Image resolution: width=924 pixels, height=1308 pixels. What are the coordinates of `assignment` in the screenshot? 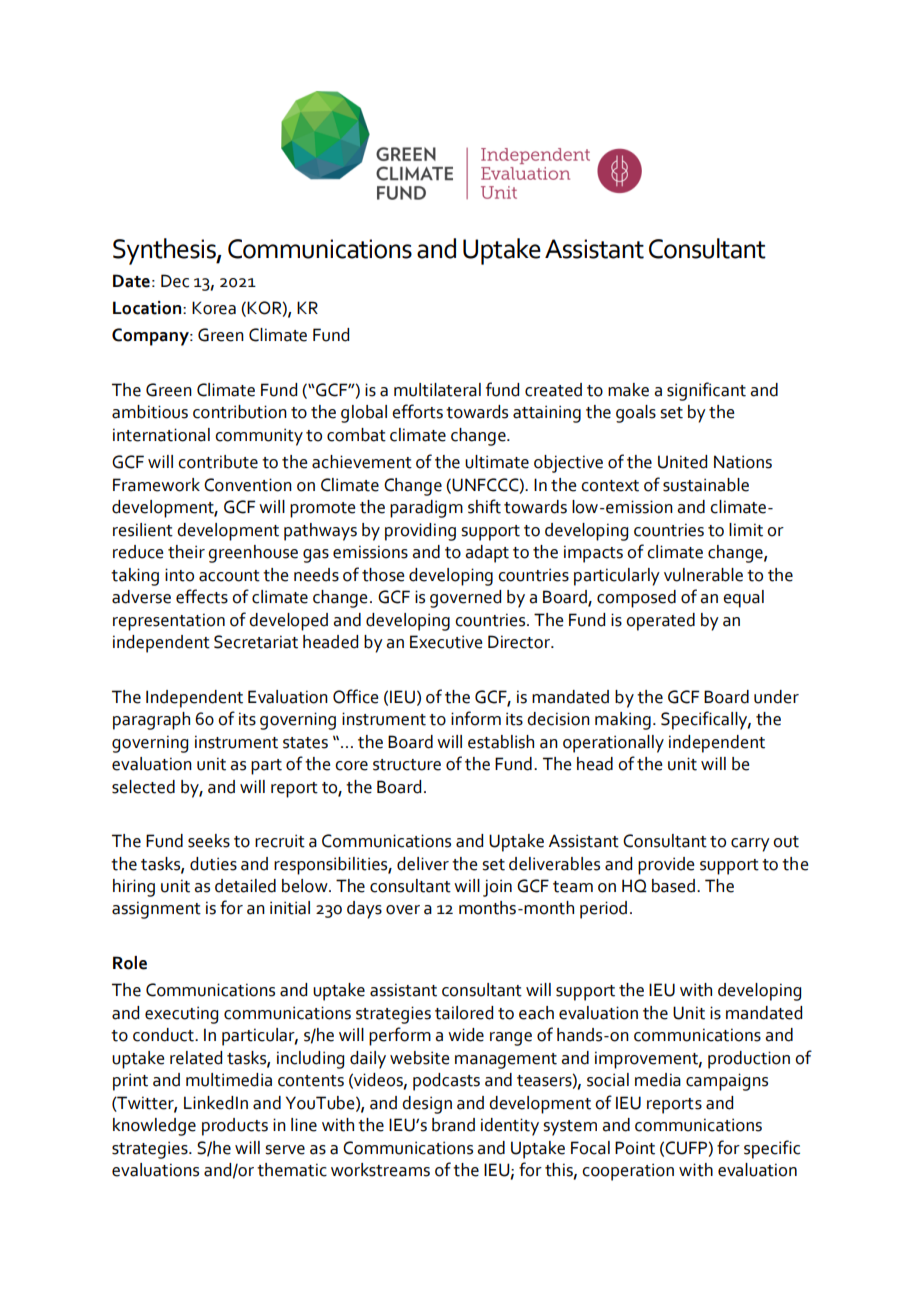 It's located at (156, 910).
